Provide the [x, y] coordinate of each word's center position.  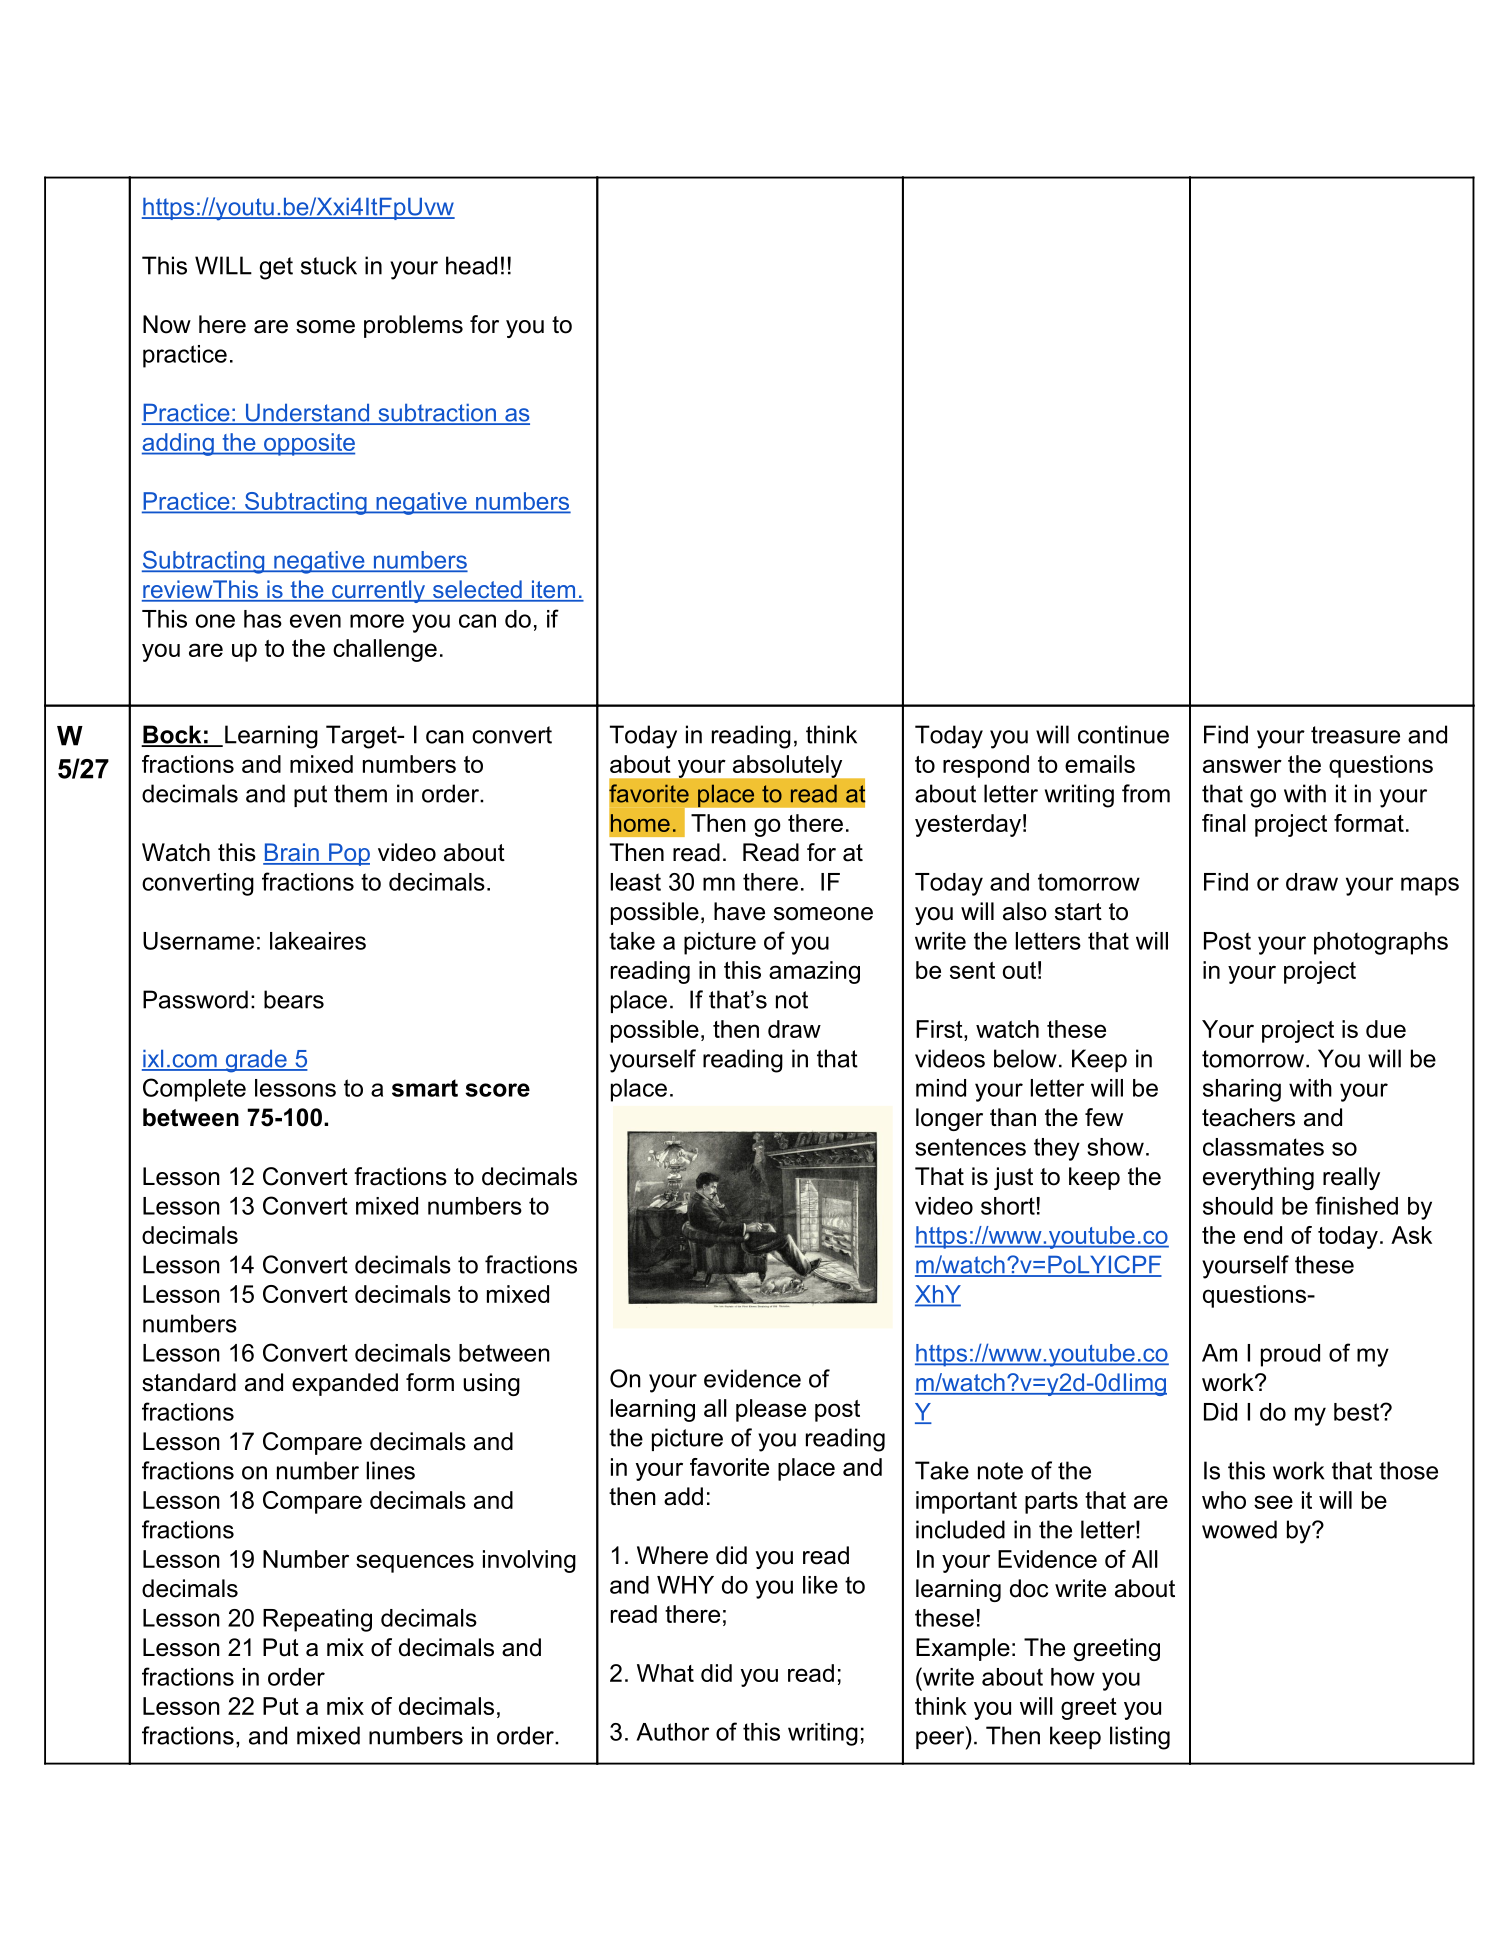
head [471, 265]
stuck [329, 265]
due [1386, 1029]
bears [294, 999]
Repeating [317, 1620]
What [665, 1673]
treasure [1355, 735]
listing [1140, 1738]
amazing [814, 972]
